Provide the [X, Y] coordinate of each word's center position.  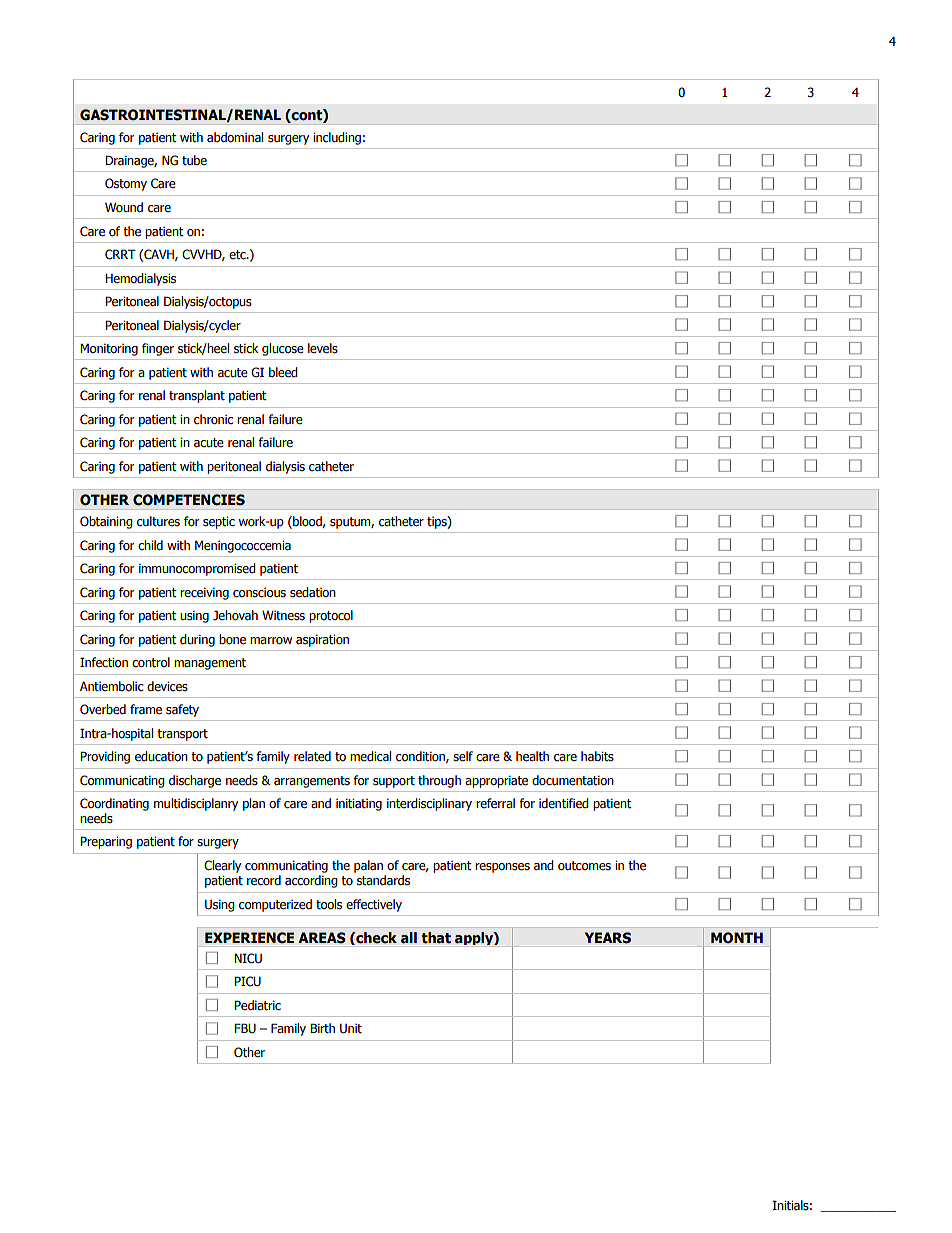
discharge [195, 781]
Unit [351, 1029]
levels [323, 348]
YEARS [608, 938]
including [337, 138]
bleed [283, 372]
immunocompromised [197, 569]
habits [597, 756]
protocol [331, 616]
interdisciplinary [429, 804]
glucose [283, 349]
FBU [245, 1028]
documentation [573, 780]
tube [194, 160]
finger [158, 349]
